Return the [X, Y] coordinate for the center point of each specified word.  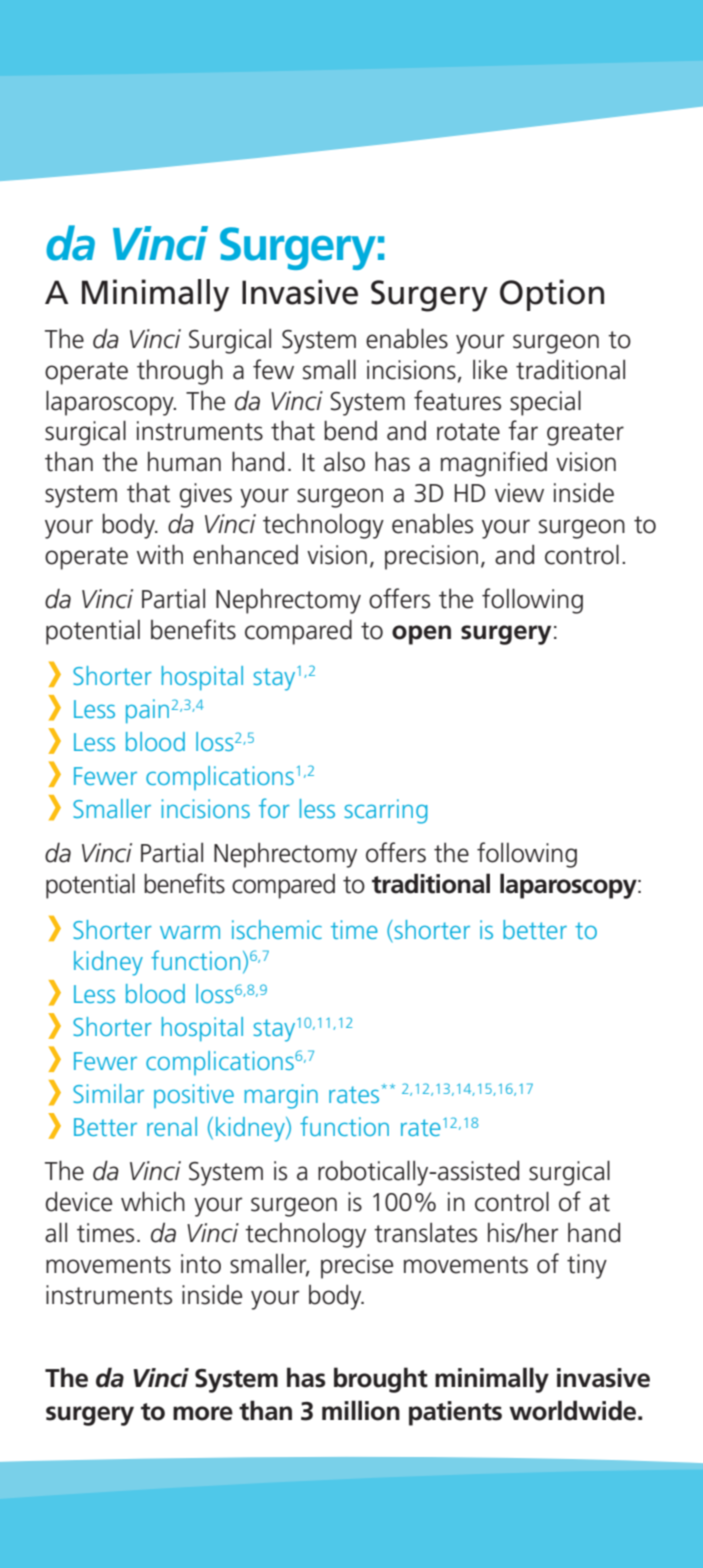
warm [190, 932]
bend [350, 430]
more [203, 1413]
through [180, 372]
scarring [386, 811]
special [545, 403]
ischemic [277, 929]
